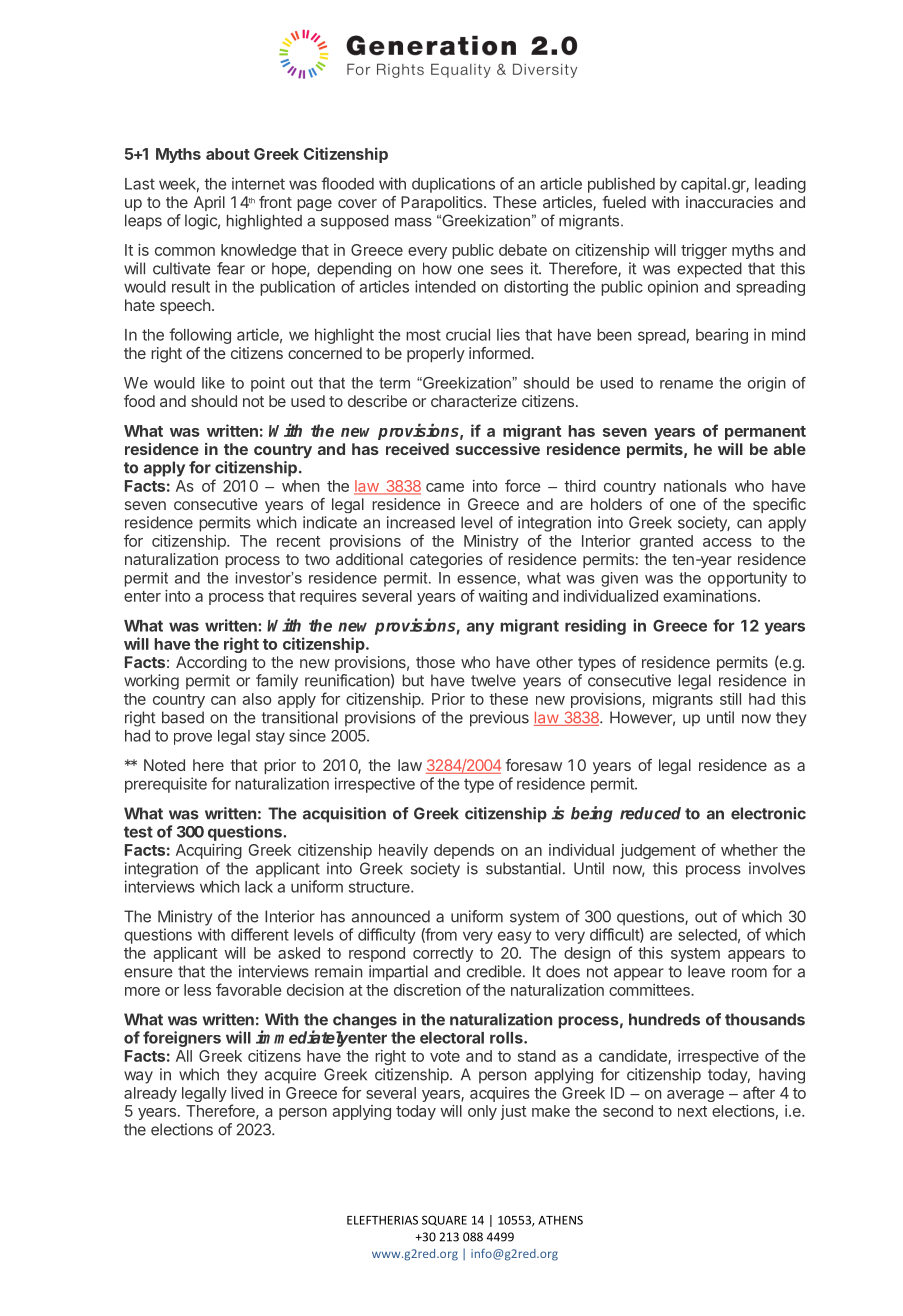  What do you see at coordinates (299, 541) in the screenshot?
I see `recent` at bounding box center [299, 541].
